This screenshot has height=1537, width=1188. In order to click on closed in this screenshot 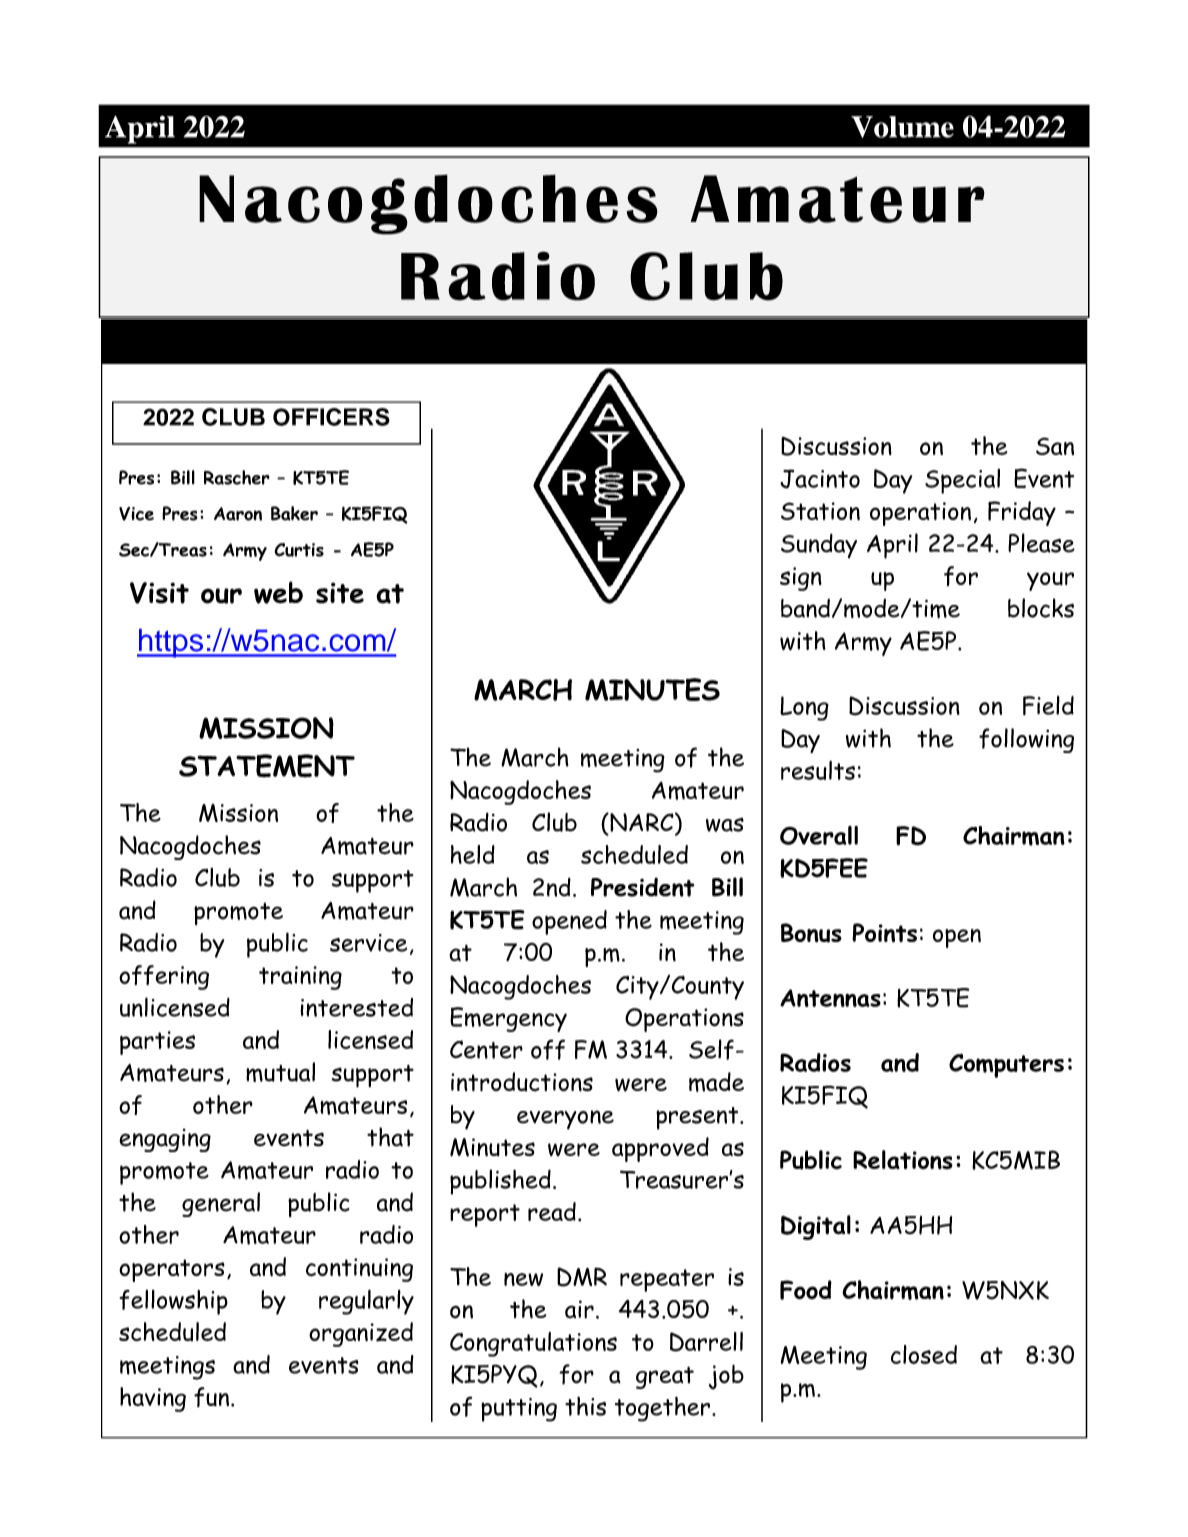, I will do `click(924, 1354)`.
